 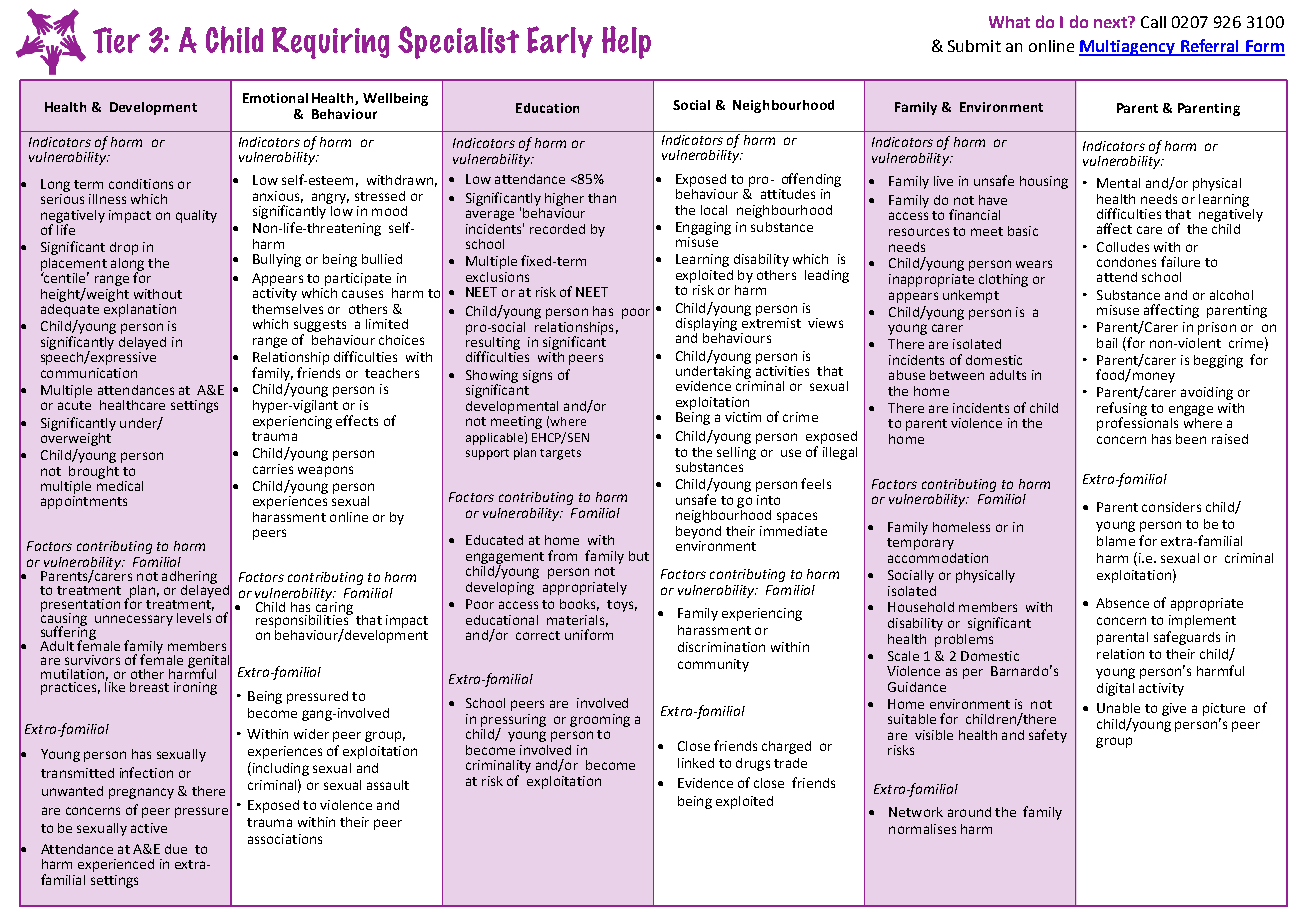 What do you see at coordinates (287, 309) in the document?
I see `themselves` at bounding box center [287, 309].
